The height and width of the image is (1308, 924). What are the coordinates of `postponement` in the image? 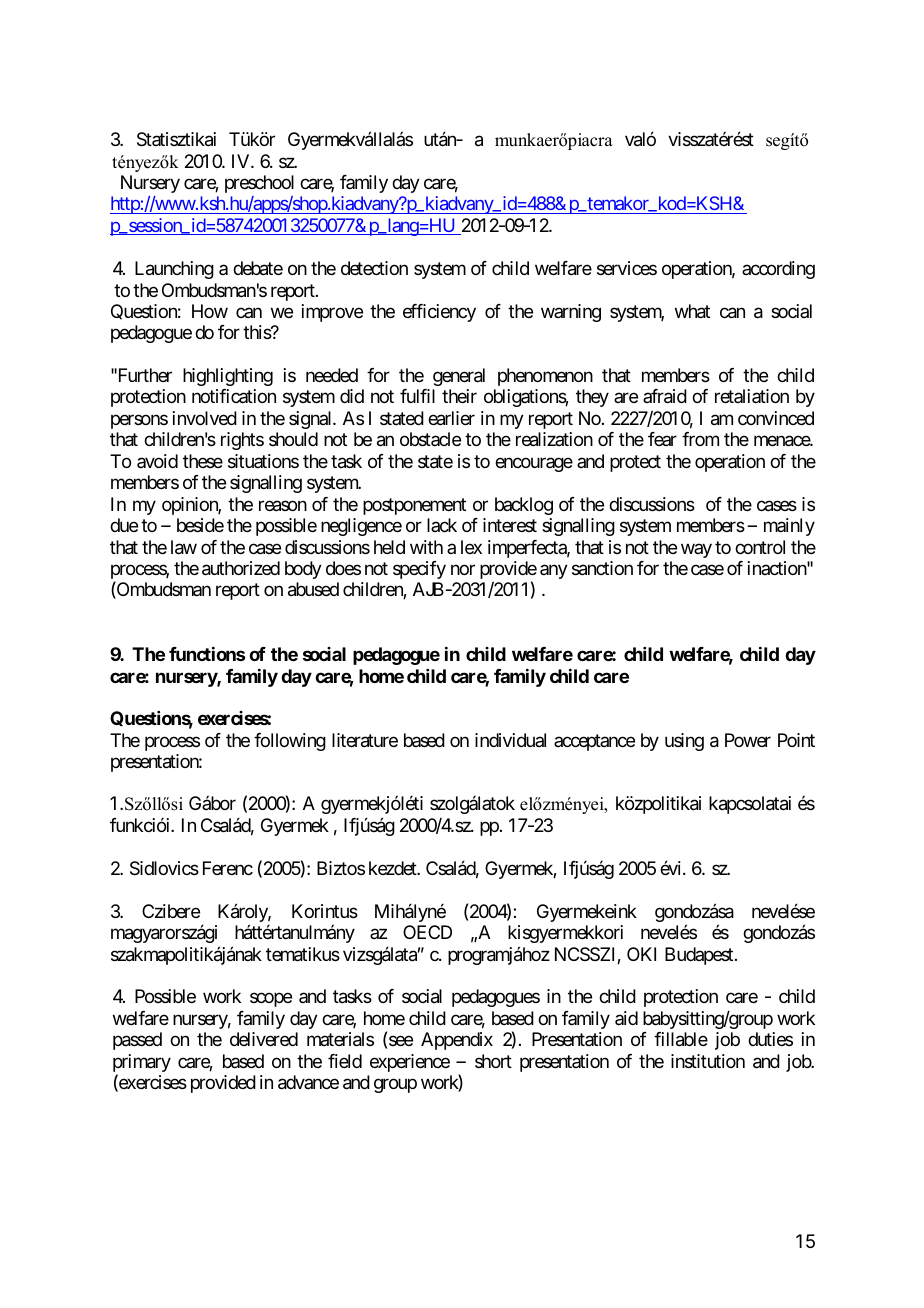 It's located at (414, 506).
